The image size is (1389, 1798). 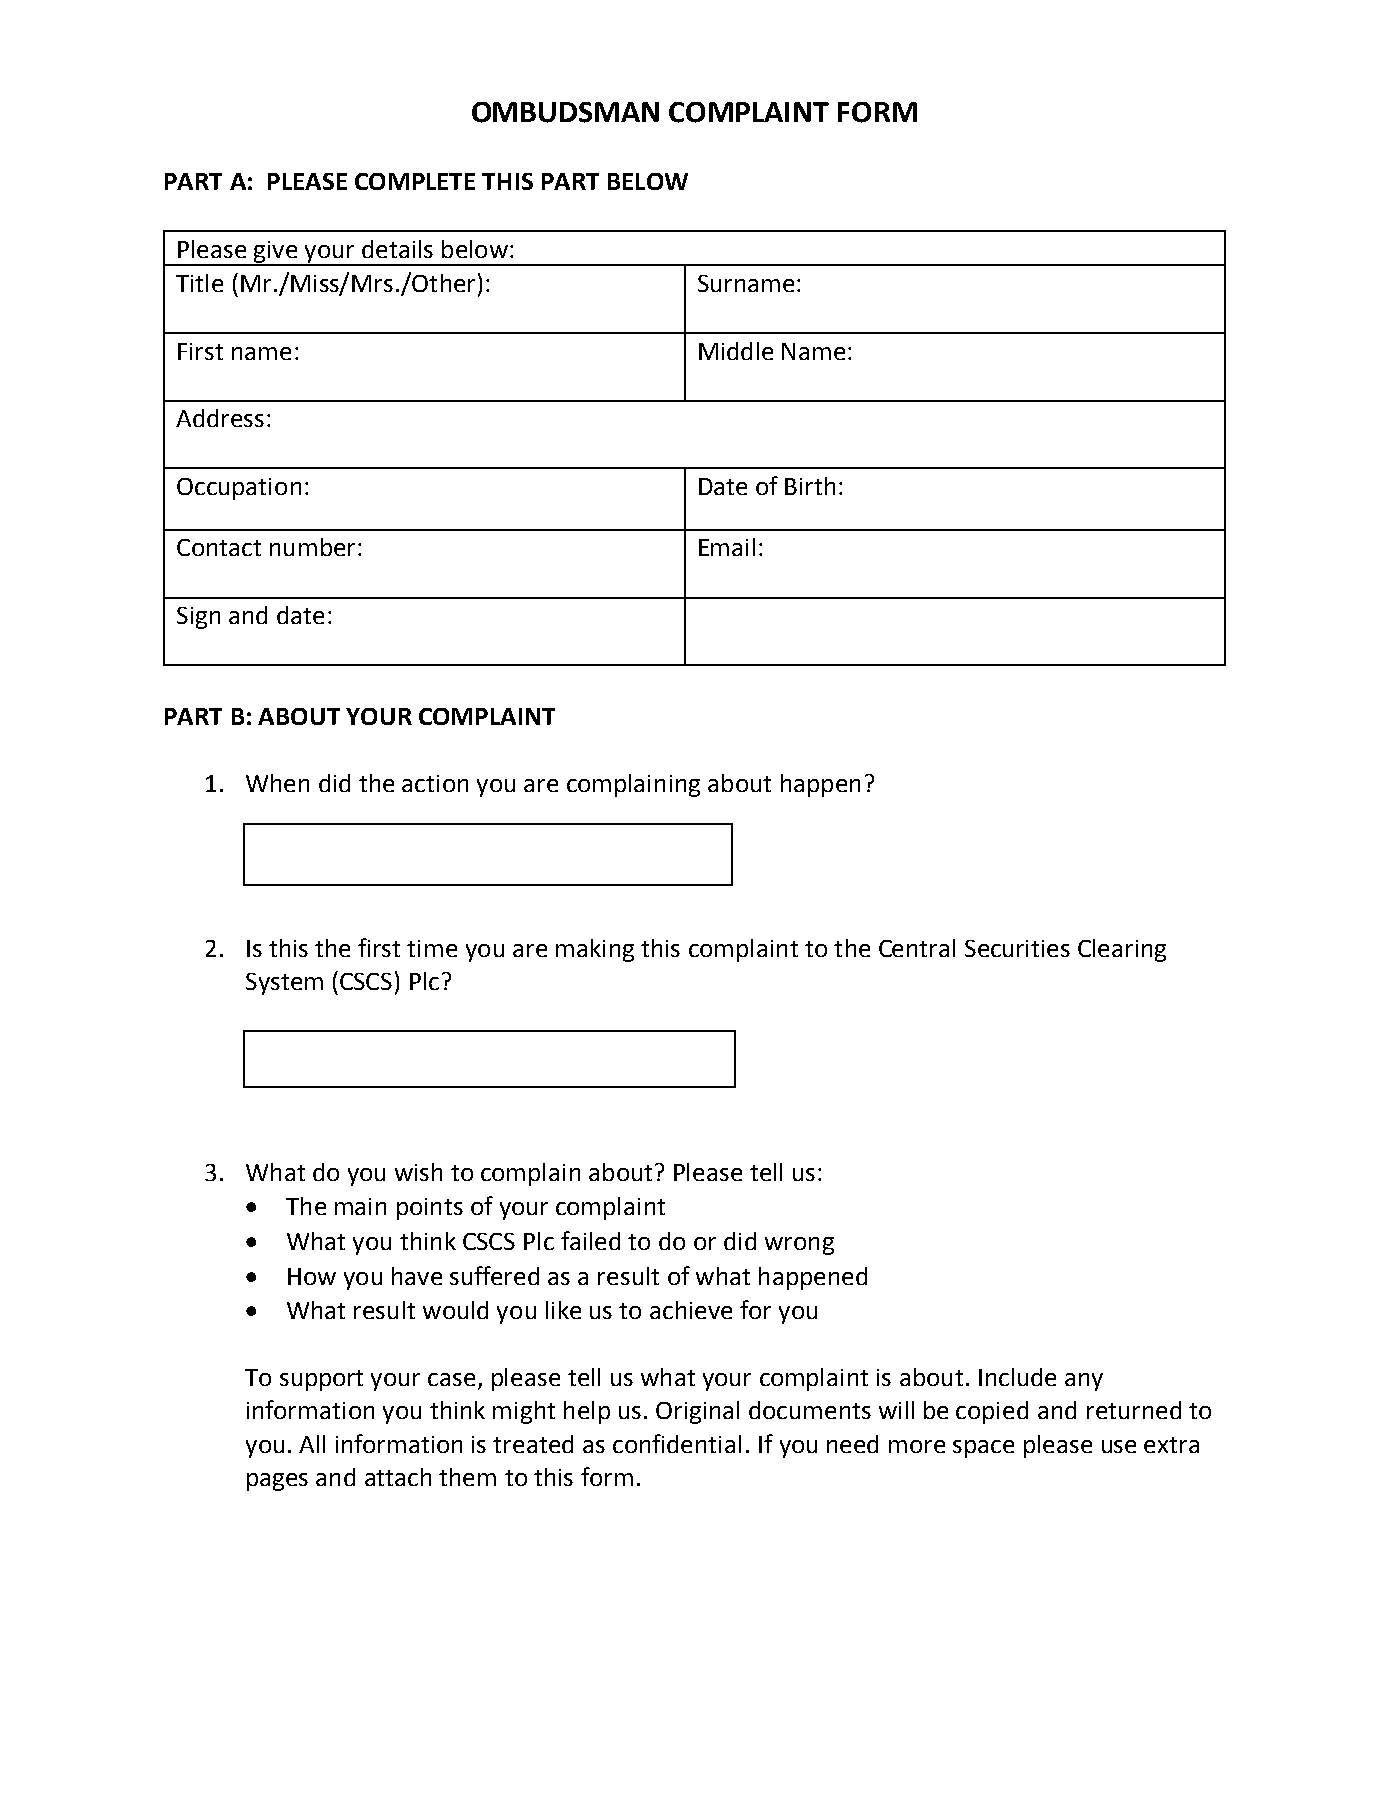 I want to click on OMBUDSMAN, so click(x=565, y=112).
